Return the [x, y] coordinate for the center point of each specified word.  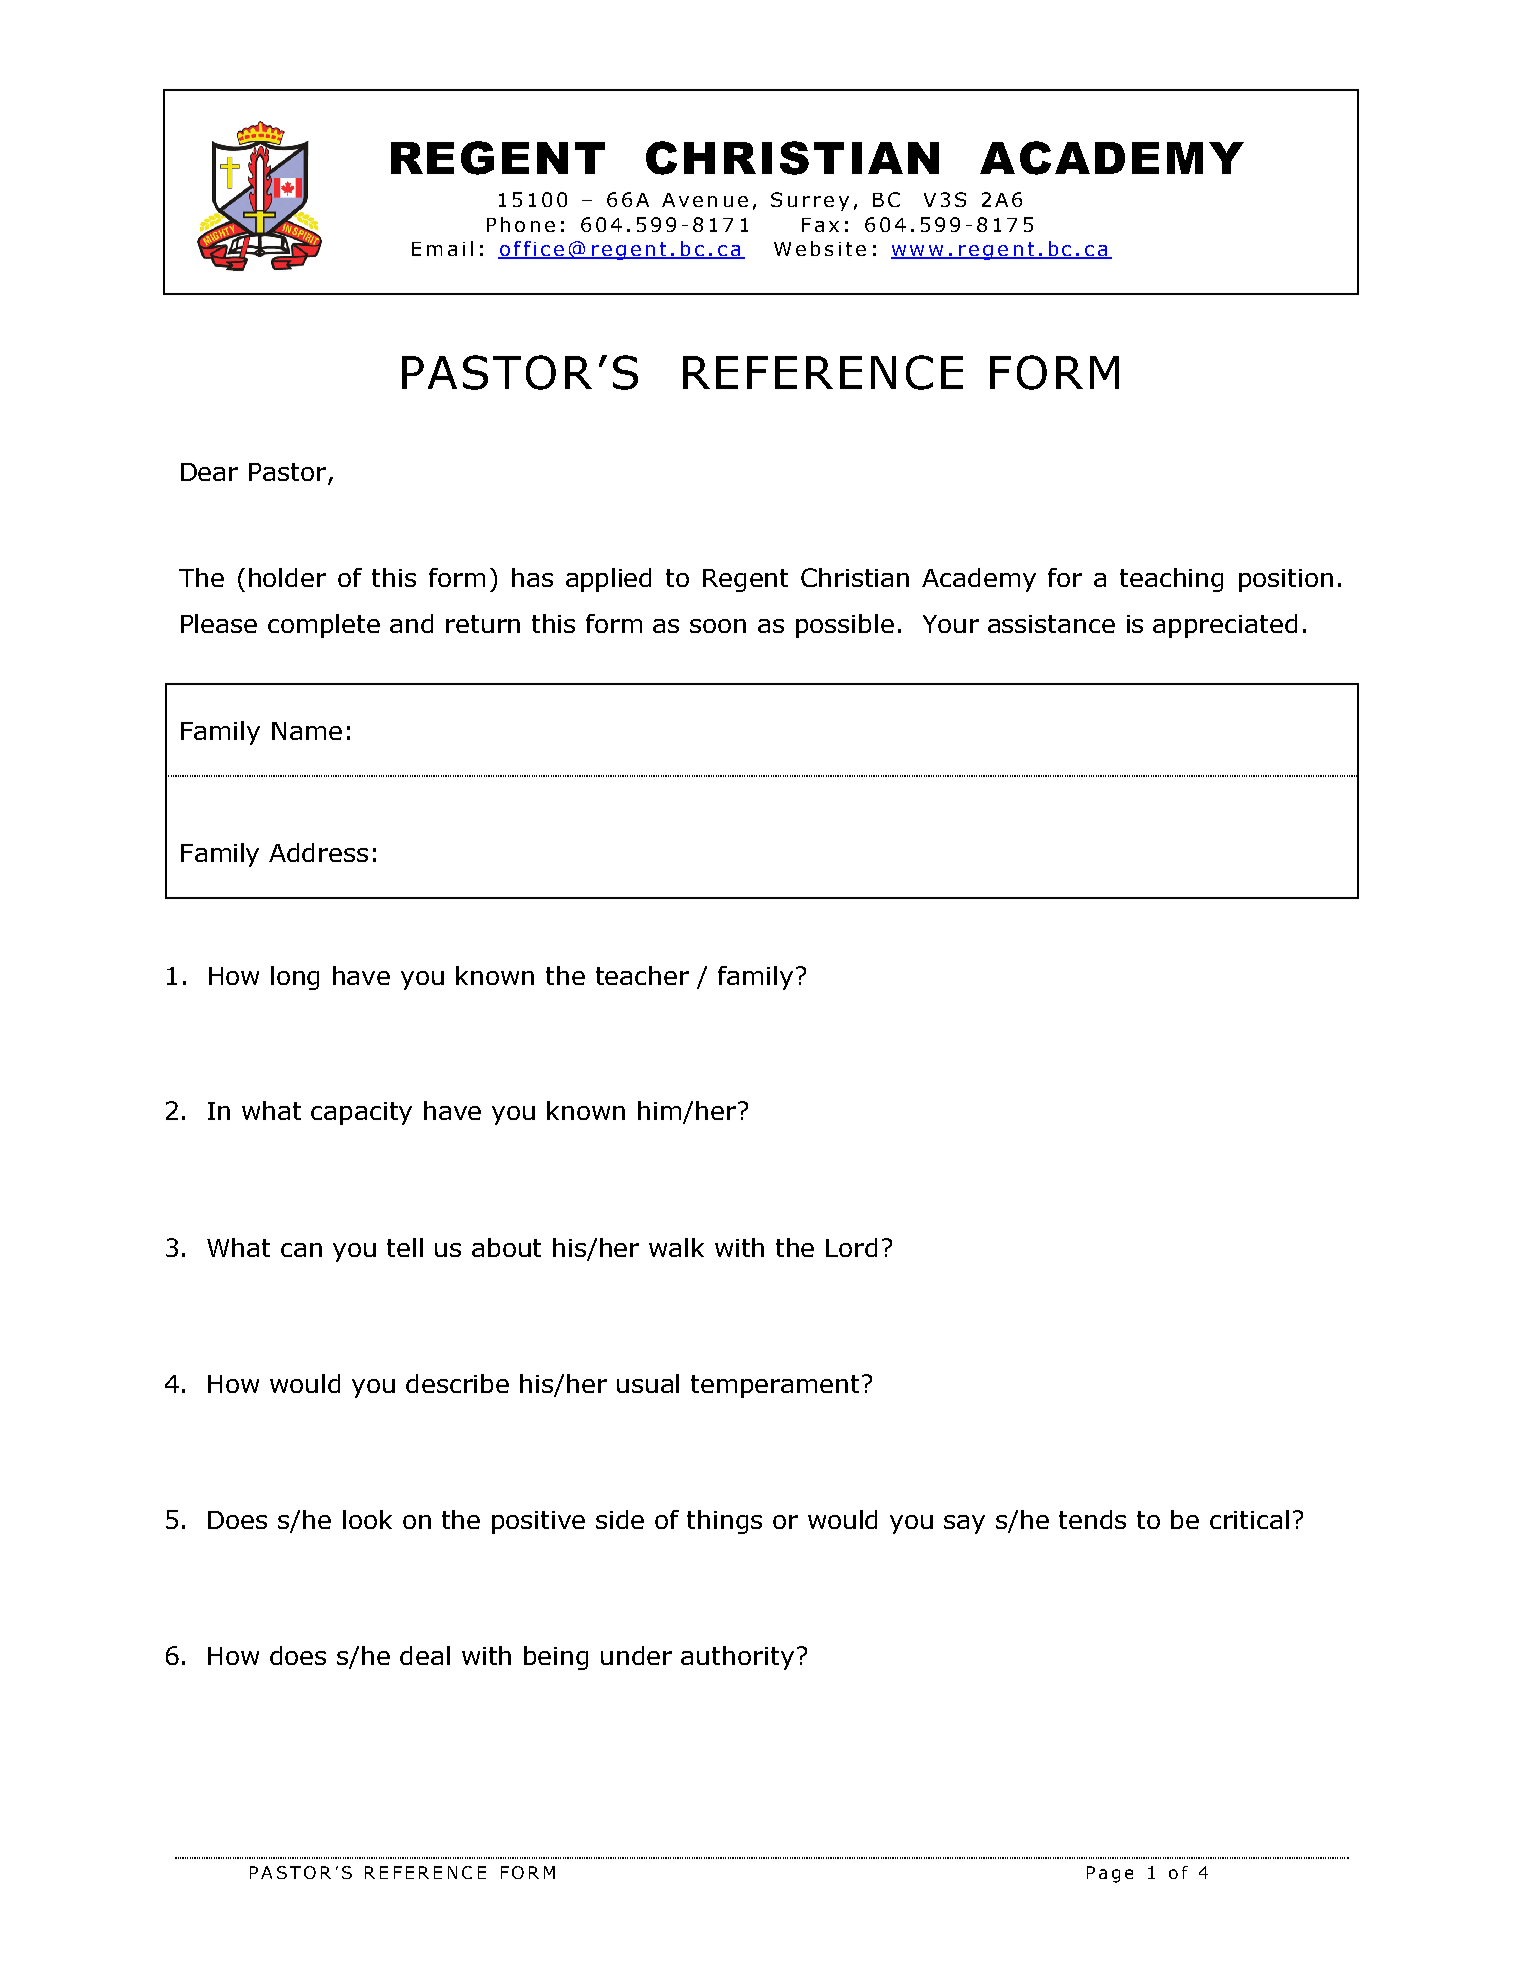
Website [820, 248]
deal [425, 1655]
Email [442, 248]
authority [737, 1658]
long [295, 978]
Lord [851, 1247]
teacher [642, 975]
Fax [820, 225]
